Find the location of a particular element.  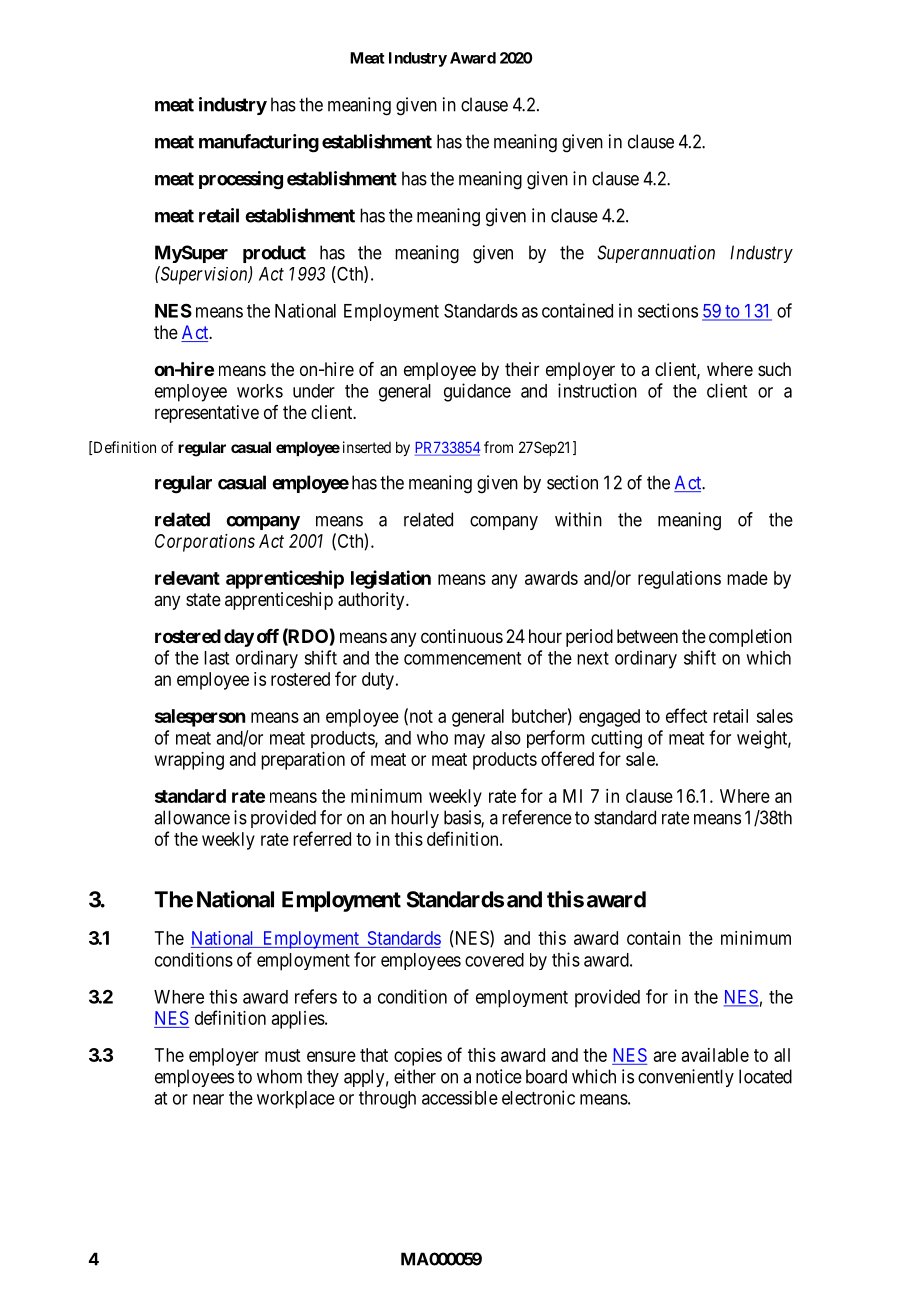

whom is located at coordinates (279, 1076).
